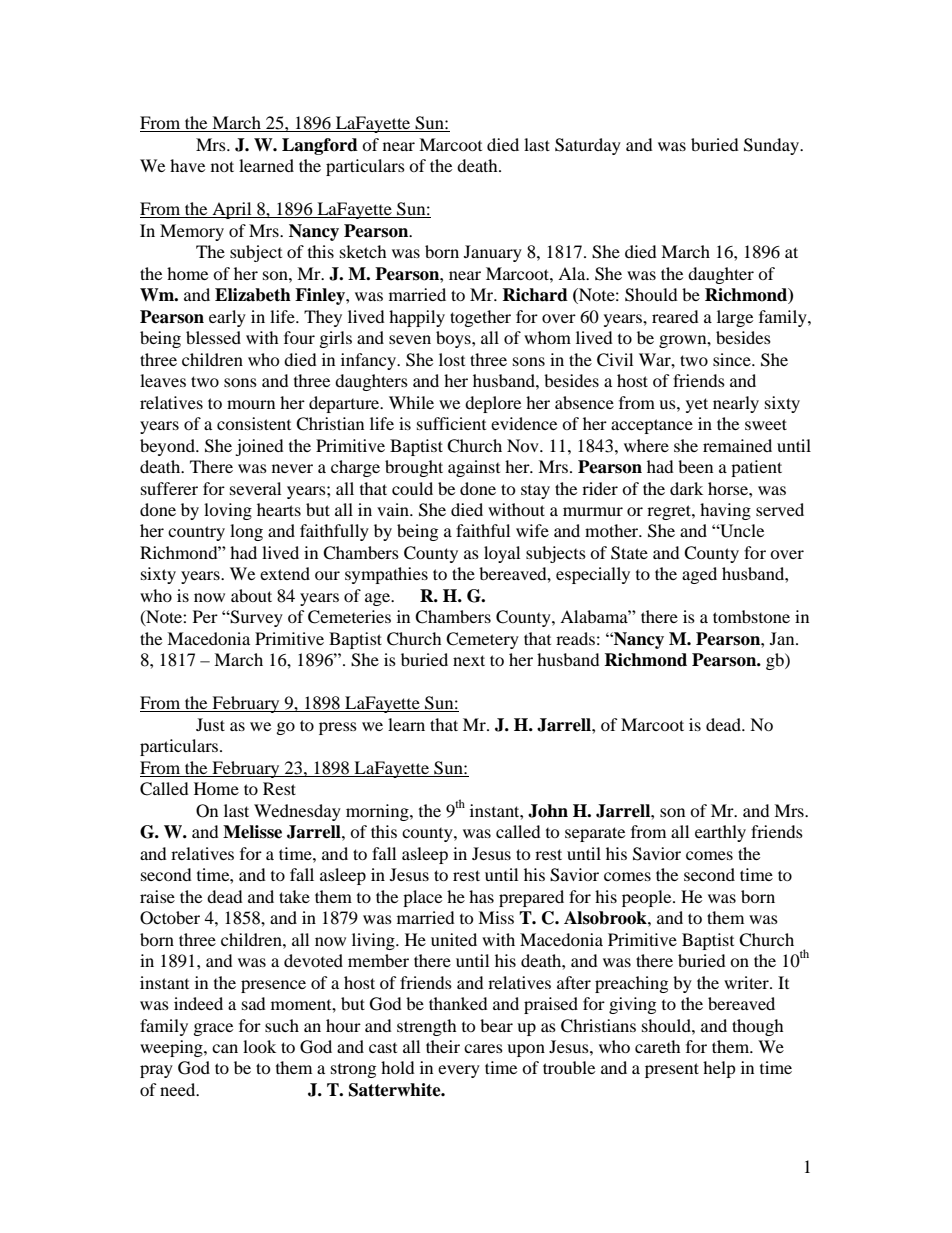 This page has height=1233, width=952. What do you see at coordinates (751, 616) in the page?
I see `tombstone` at bounding box center [751, 616].
